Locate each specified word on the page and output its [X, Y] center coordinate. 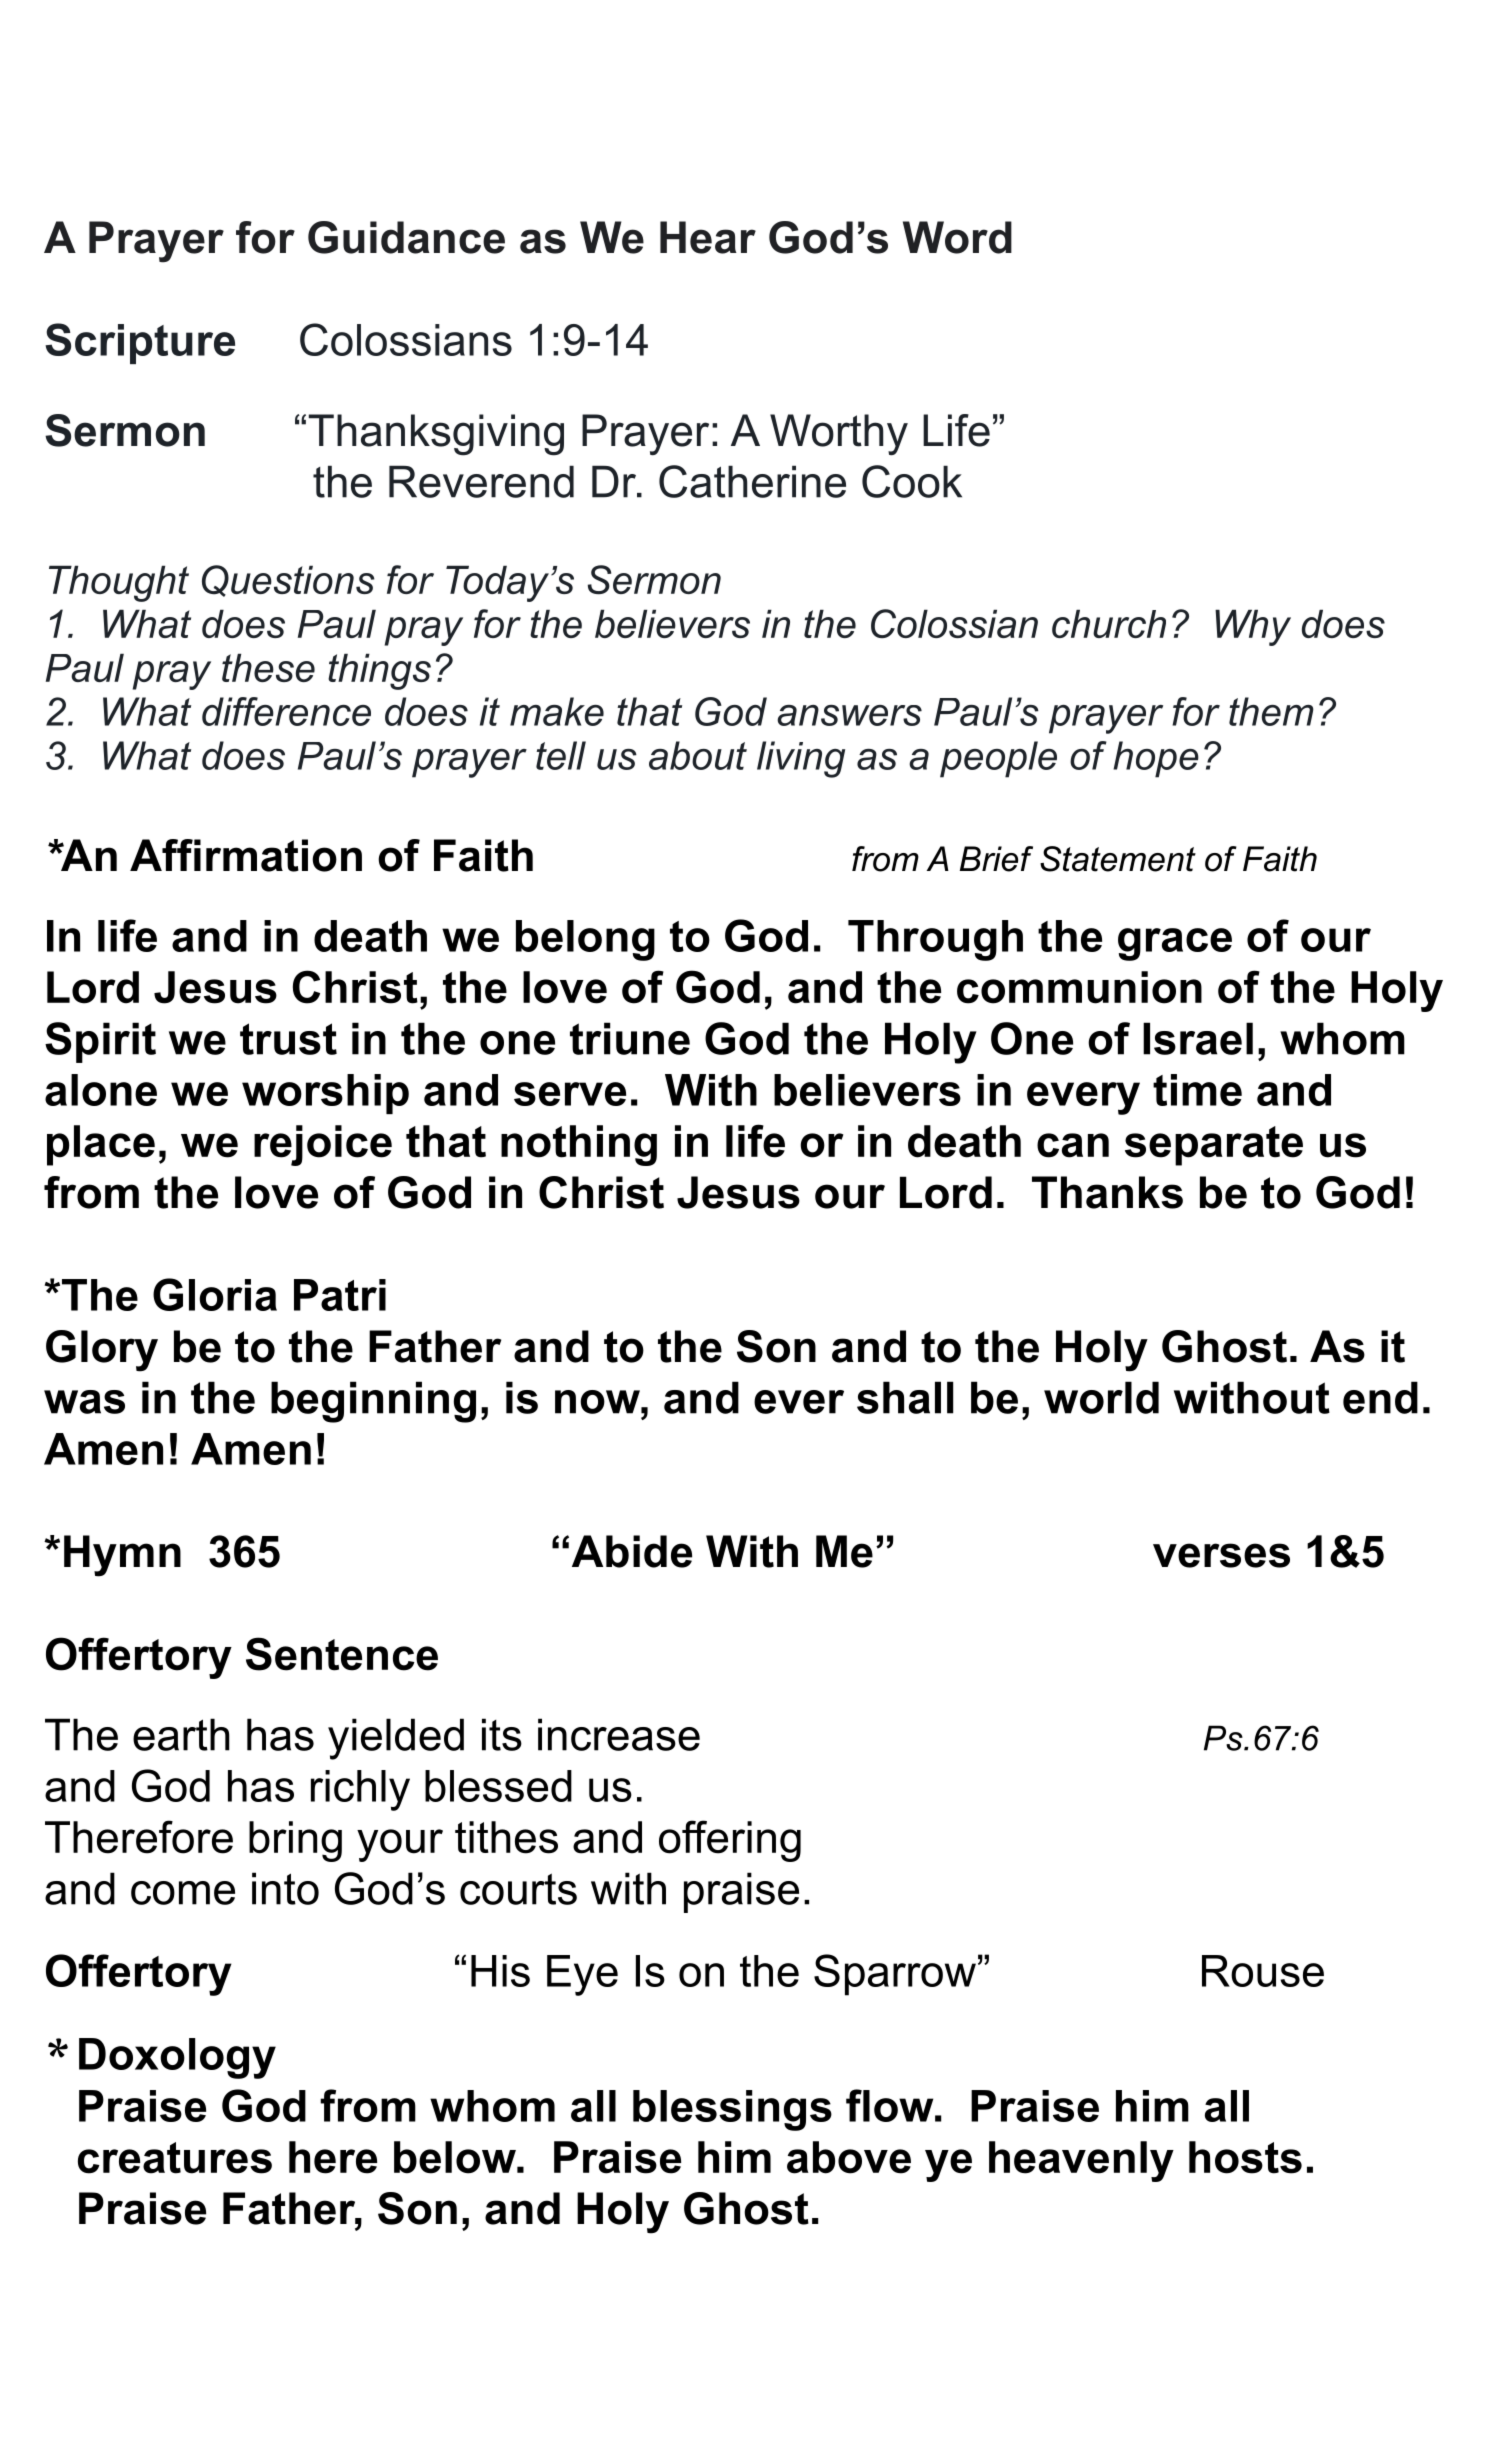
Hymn [122, 1556]
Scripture [140, 343]
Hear [708, 237]
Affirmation [246, 855]
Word [957, 237]
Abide [632, 1551]
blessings [732, 2110]
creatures [175, 2158]
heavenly [1081, 2161]
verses [1221, 1555]
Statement [1118, 859]
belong [585, 940]
